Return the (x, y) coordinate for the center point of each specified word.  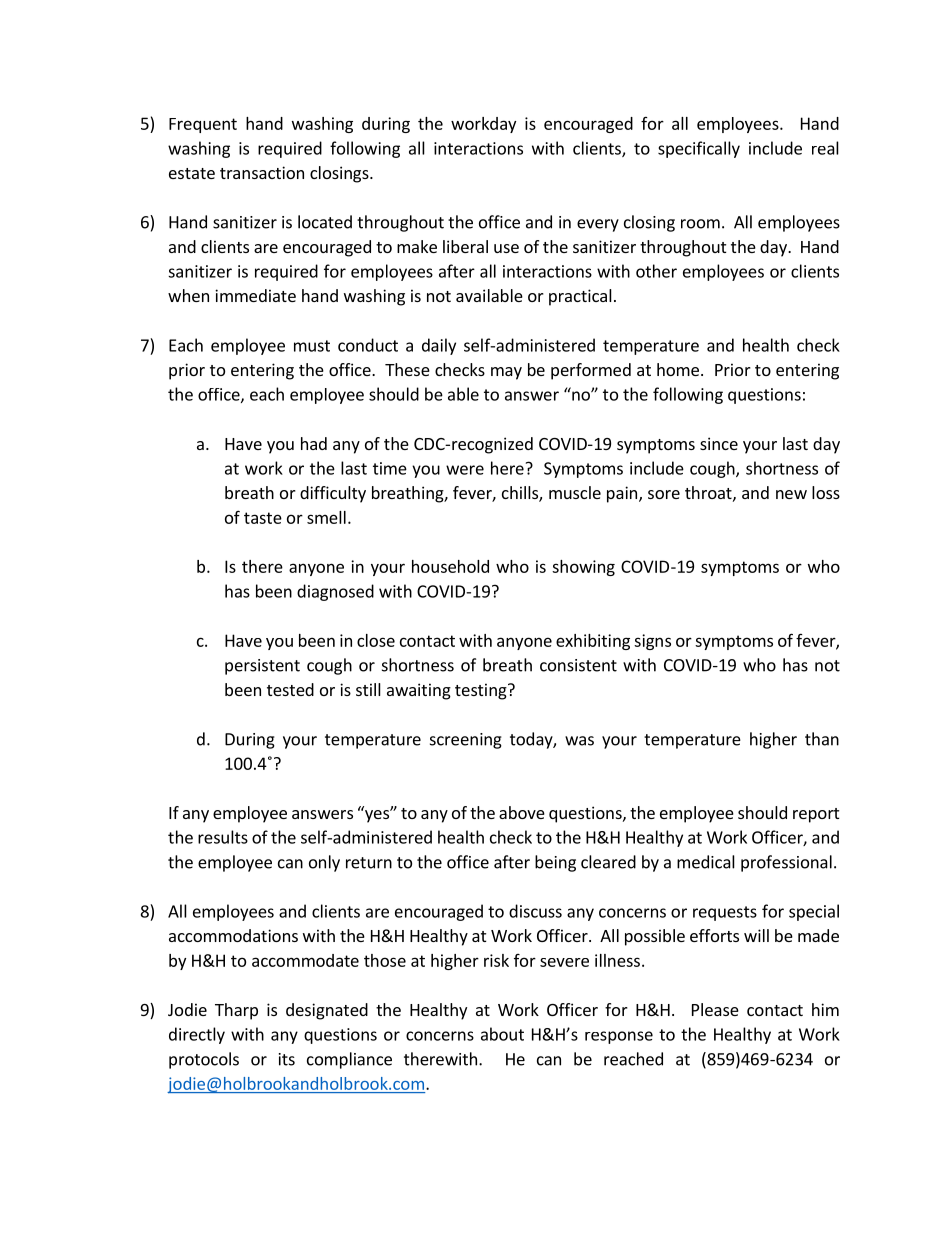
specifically (699, 149)
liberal (465, 246)
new (791, 494)
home (678, 369)
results (223, 837)
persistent (262, 667)
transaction (262, 172)
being (555, 863)
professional (786, 863)
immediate (255, 295)
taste (263, 518)
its (287, 1059)
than (822, 739)
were (465, 470)
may (506, 373)
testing (482, 691)
